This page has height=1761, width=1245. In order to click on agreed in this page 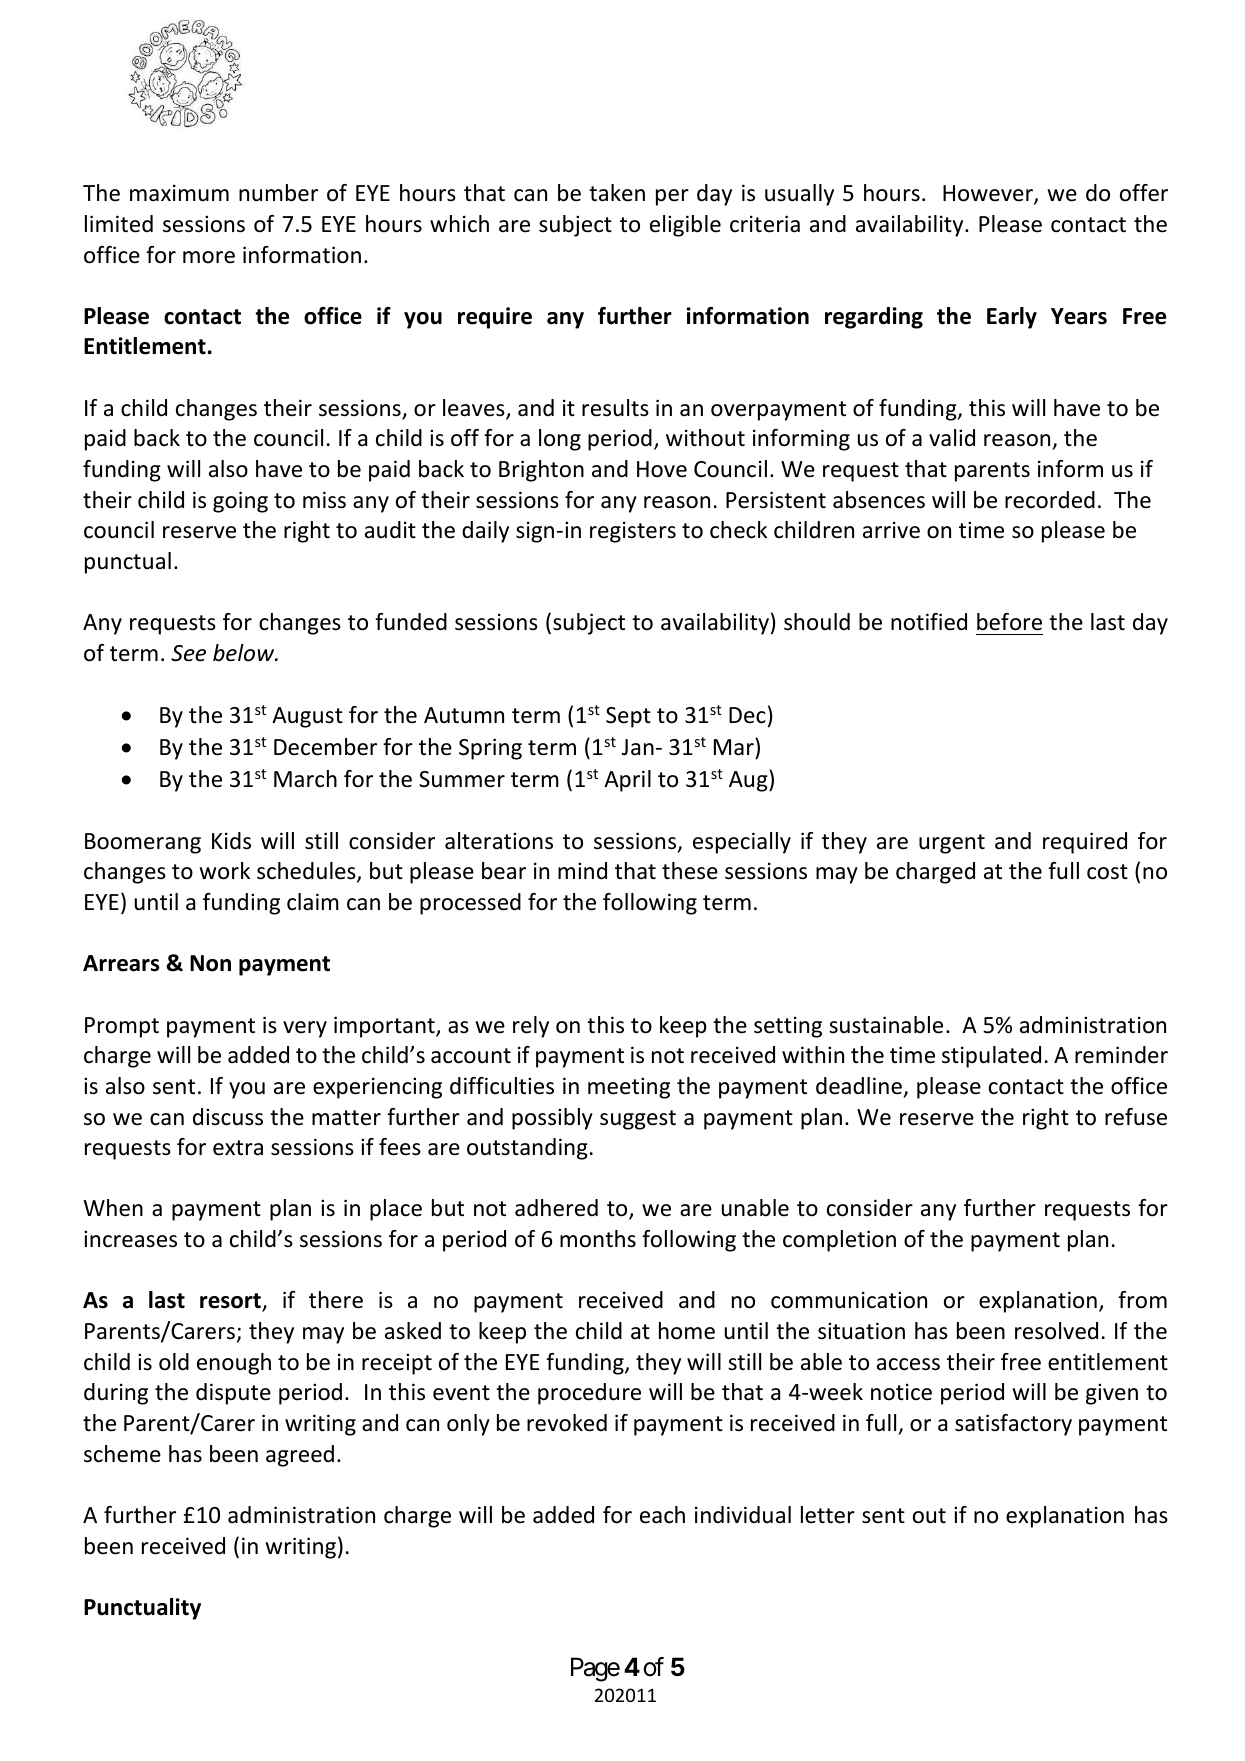, I will do `click(300, 1456)`.
